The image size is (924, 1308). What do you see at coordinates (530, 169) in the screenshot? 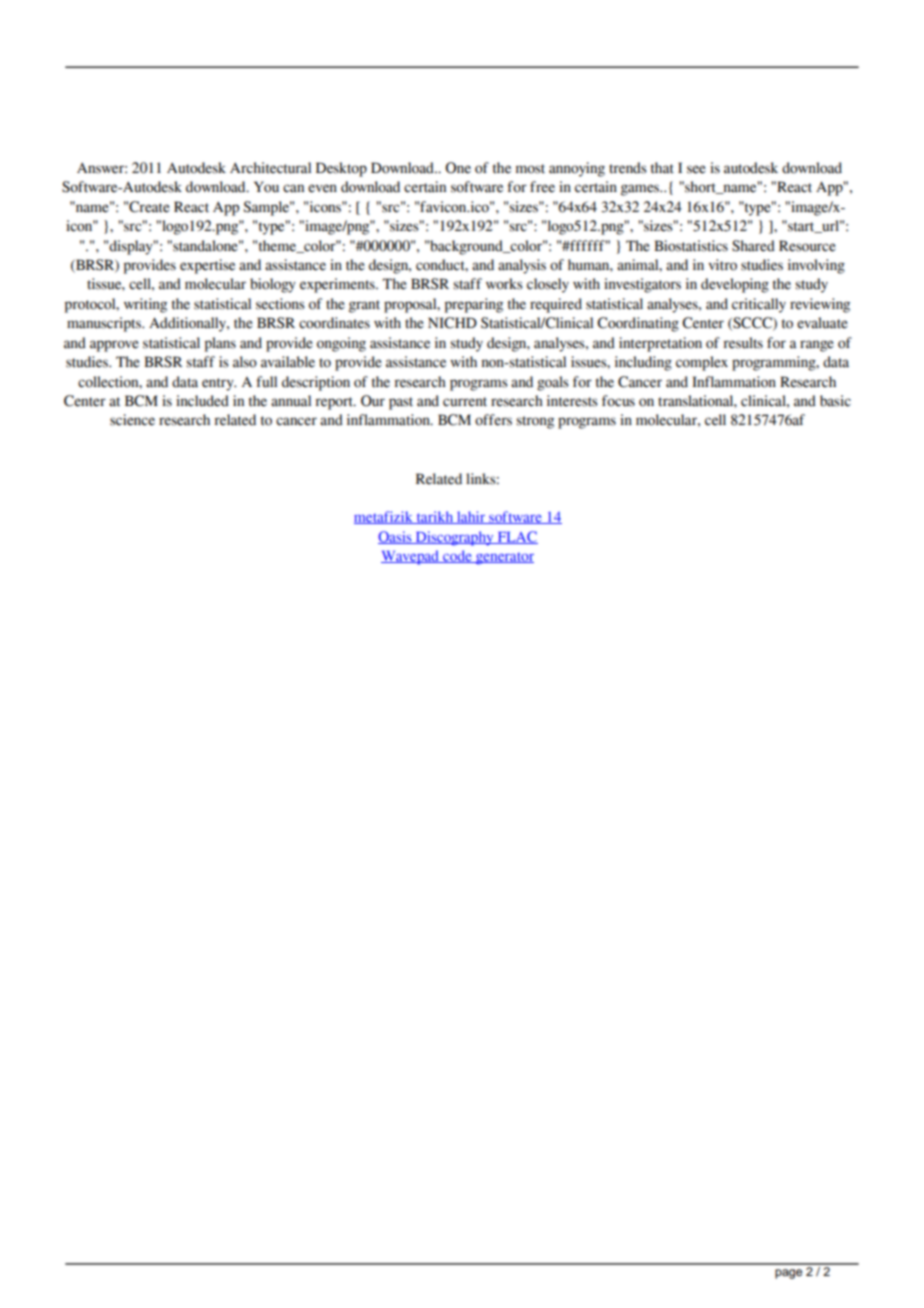
I see `most` at bounding box center [530, 169].
